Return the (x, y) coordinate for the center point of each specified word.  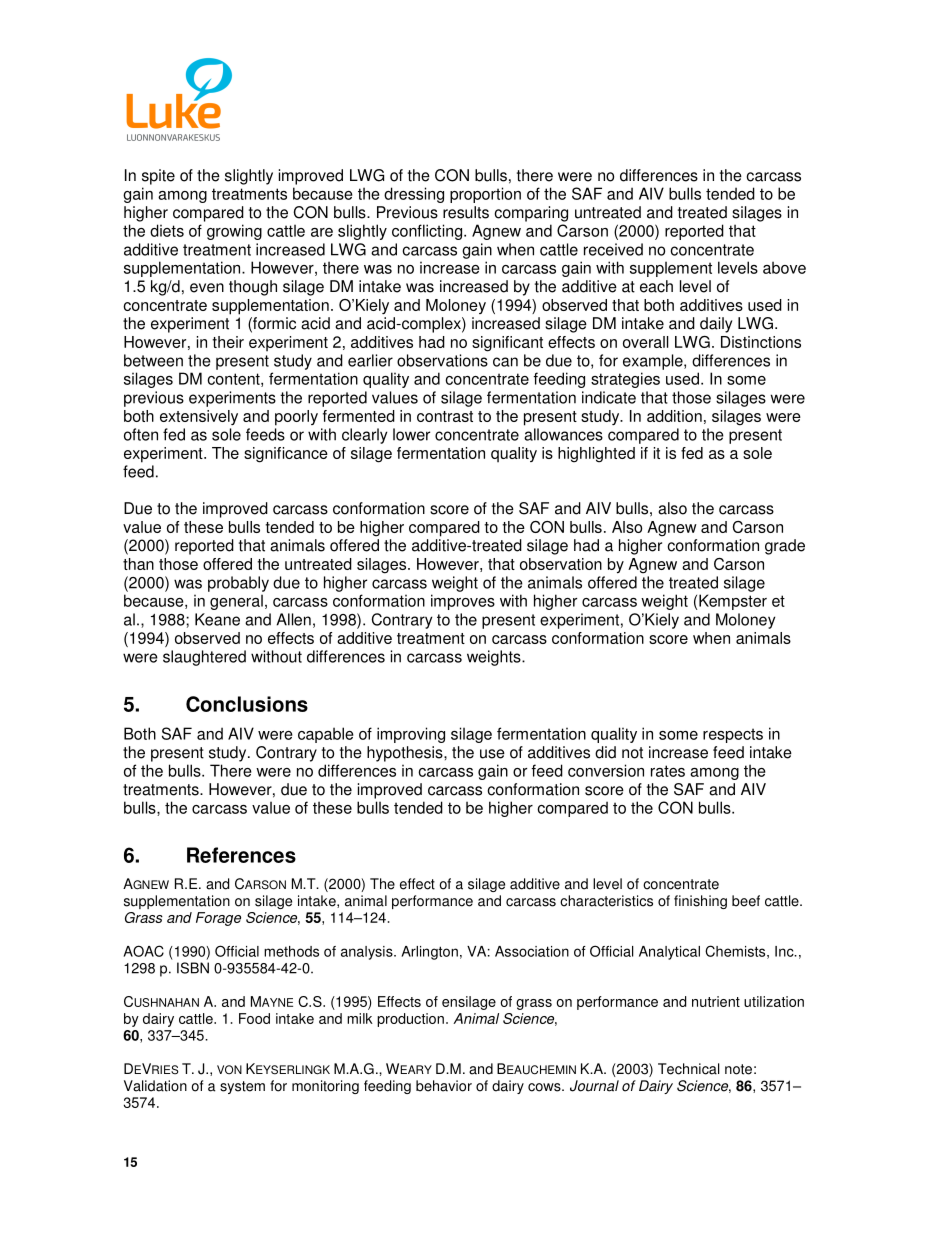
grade (785, 547)
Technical (689, 1069)
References (241, 855)
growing (234, 232)
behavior (444, 1086)
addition (674, 416)
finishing (700, 902)
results (466, 212)
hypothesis (406, 754)
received (613, 249)
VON (229, 1070)
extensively (199, 417)
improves (463, 602)
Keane (217, 619)
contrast (445, 416)
